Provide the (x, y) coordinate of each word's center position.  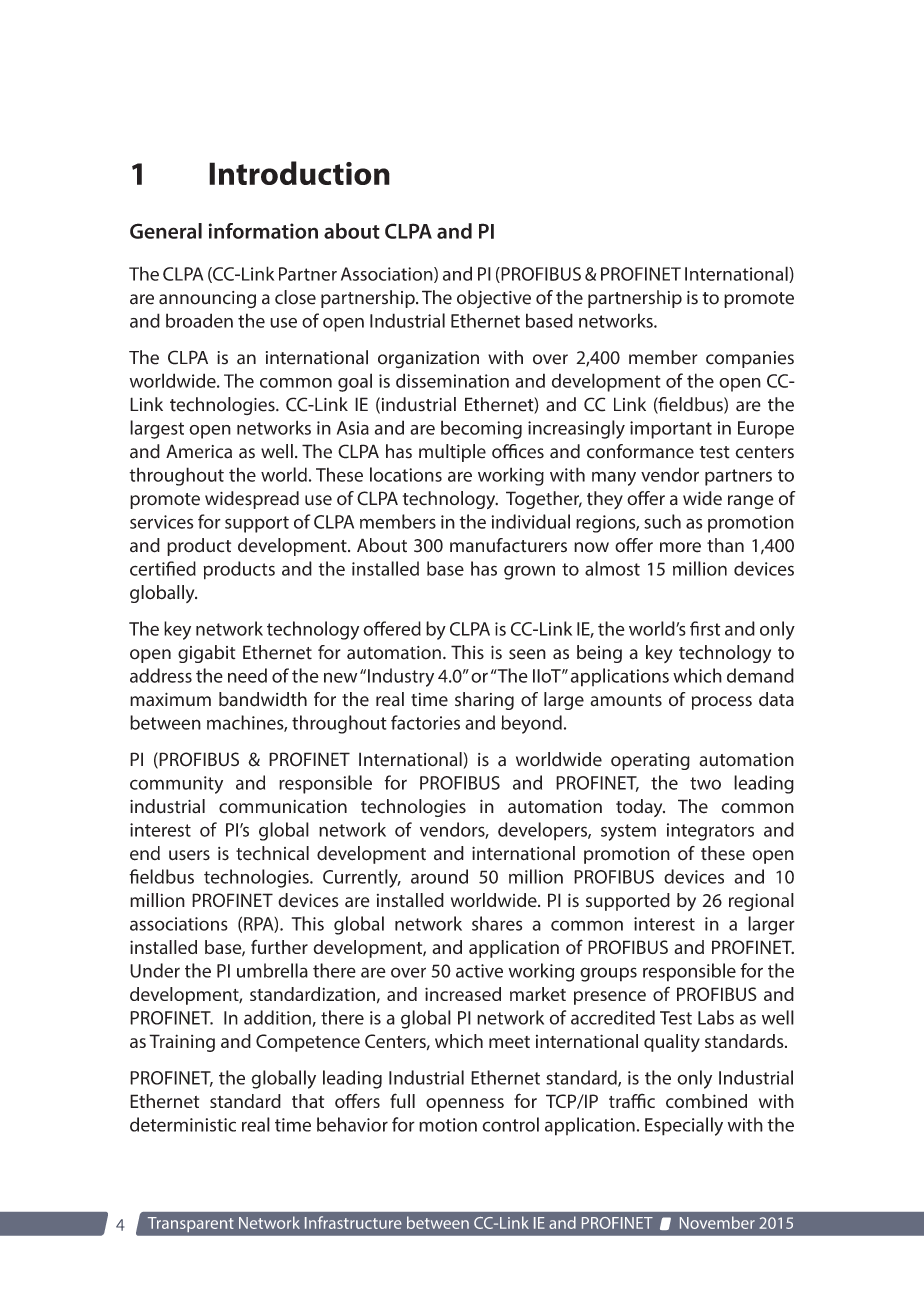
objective (494, 299)
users (189, 855)
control (510, 1124)
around (439, 876)
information (263, 231)
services (161, 522)
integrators (710, 832)
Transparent (190, 1224)
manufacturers (508, 545)
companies (750, 359)
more (680, 547)
